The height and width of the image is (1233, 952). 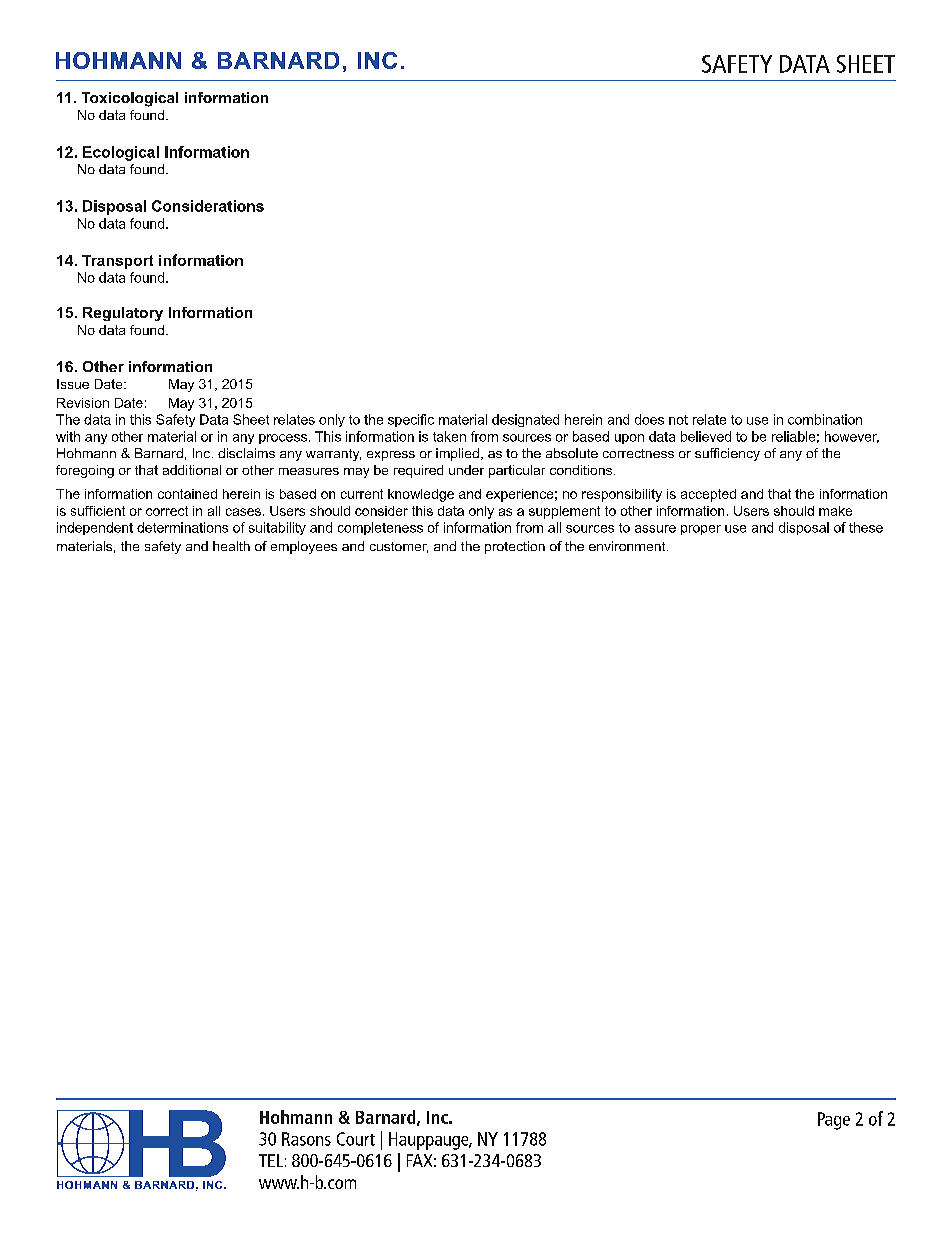 What do you see at coordinates (304, 547) in the image?
I see `employees` at bounding box center [304, 547].
